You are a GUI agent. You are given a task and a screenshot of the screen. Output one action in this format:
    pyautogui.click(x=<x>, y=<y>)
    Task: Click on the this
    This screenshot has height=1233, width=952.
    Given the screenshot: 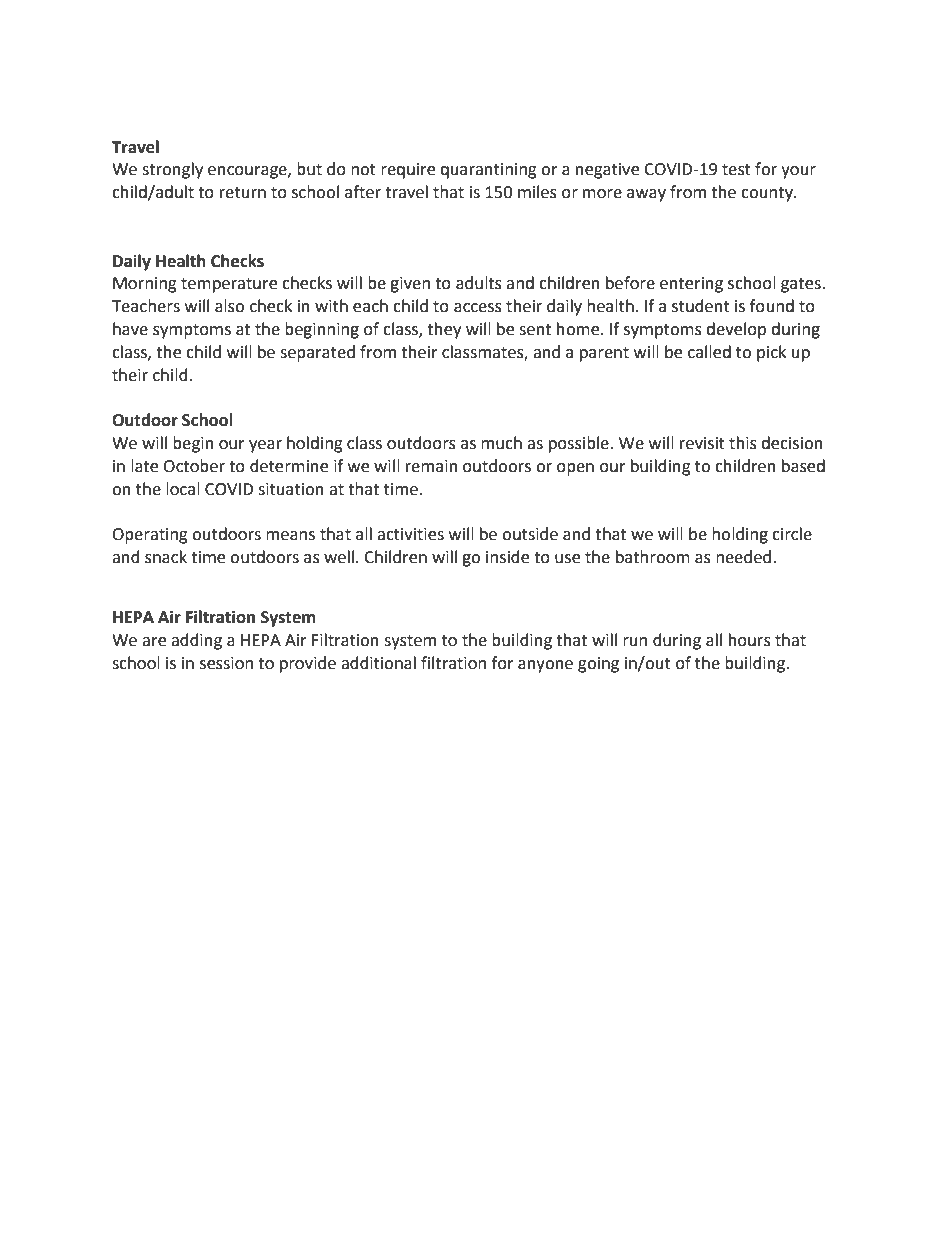 What is the action you would take?
    pyautogui.click(x=743, y=443)
